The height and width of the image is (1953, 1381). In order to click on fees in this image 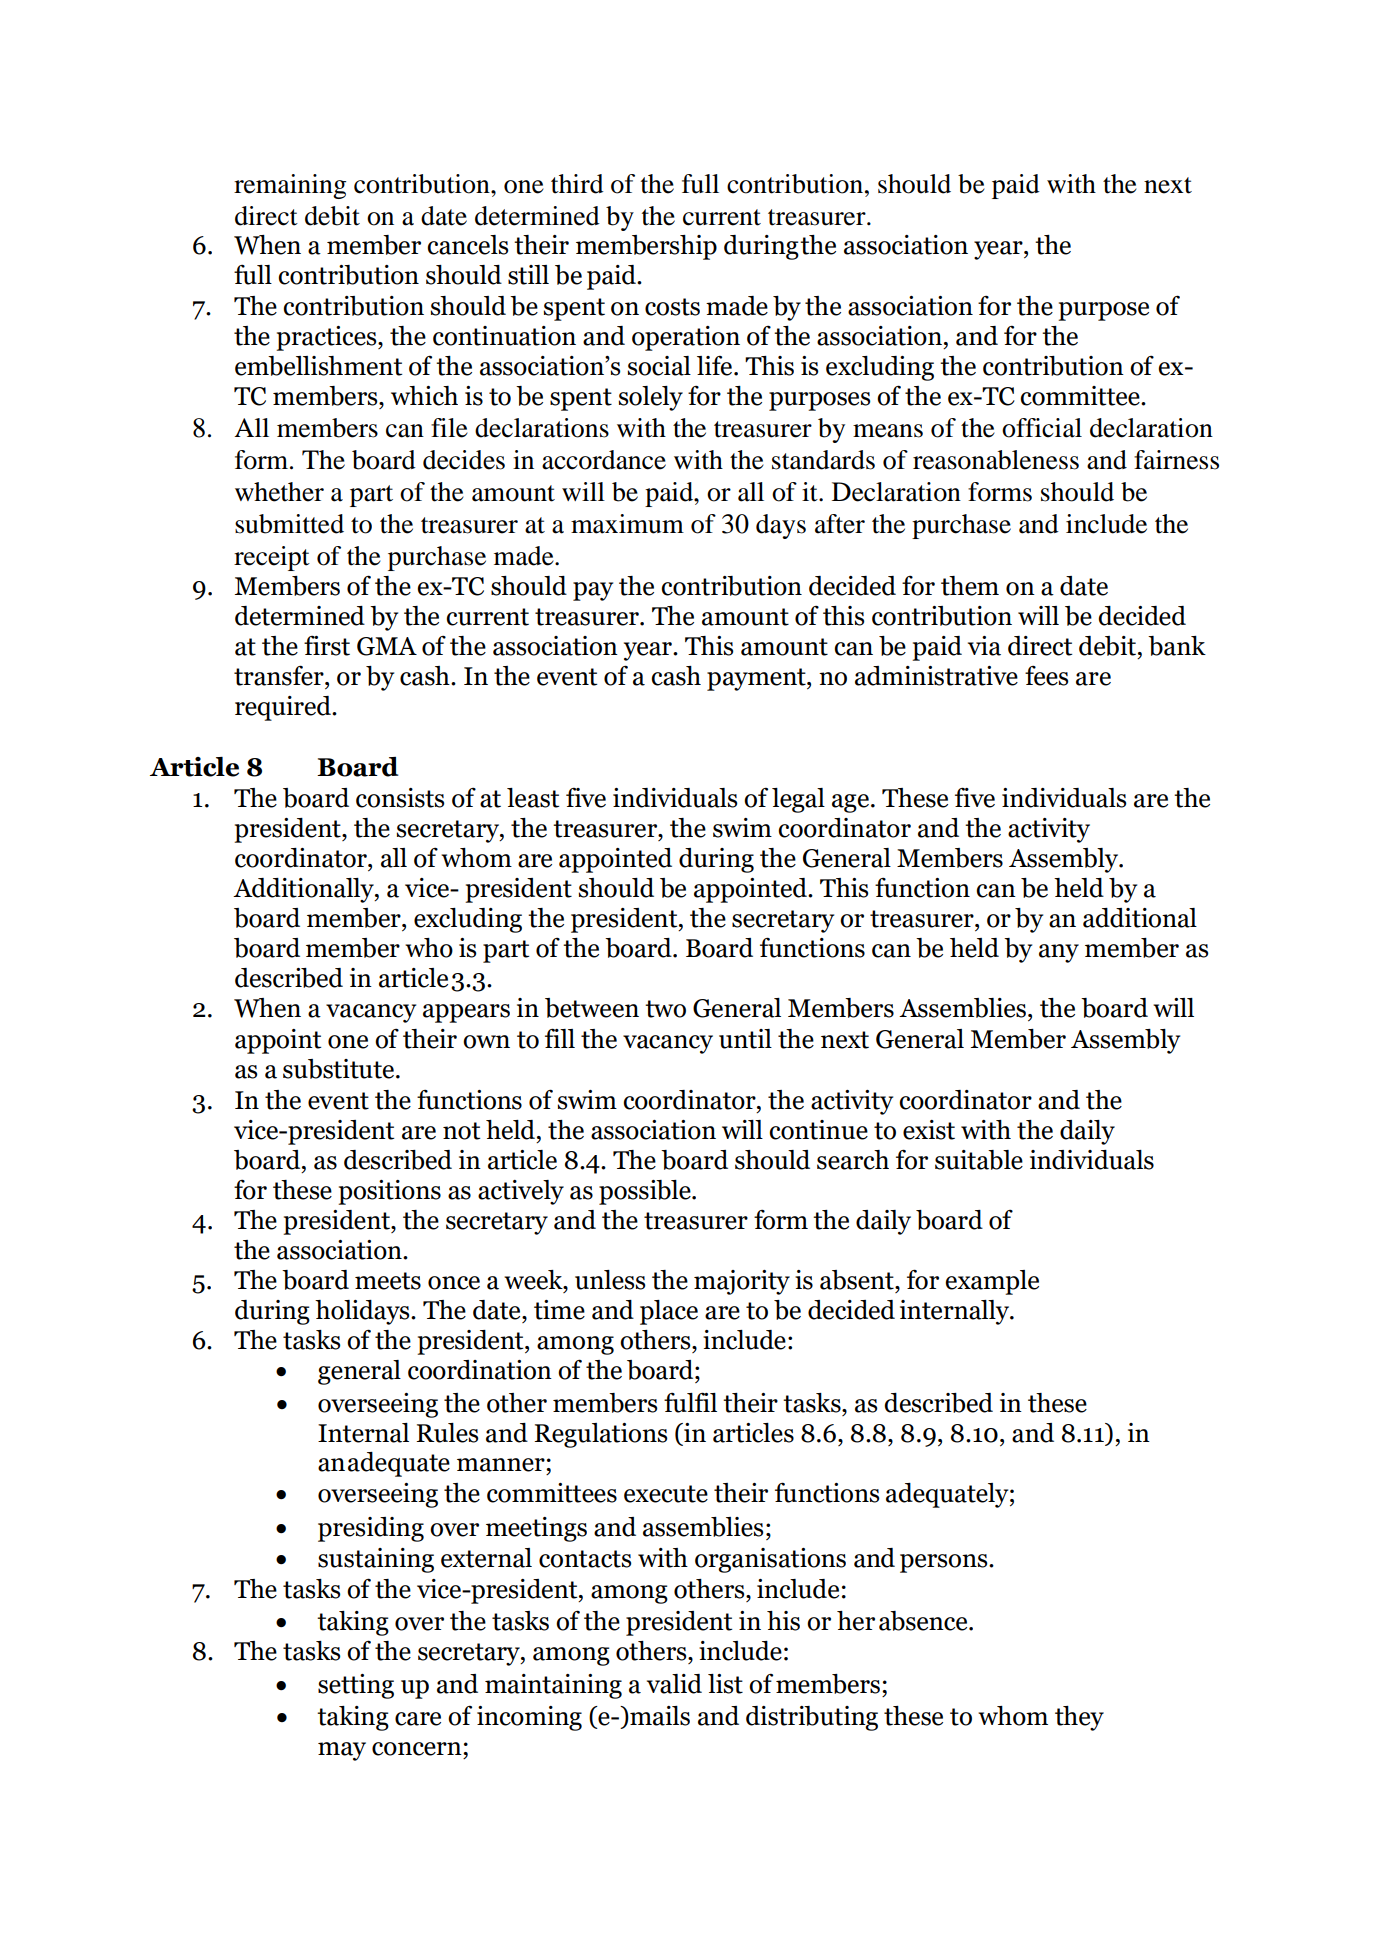, I will do `click(1046, 675)`.
